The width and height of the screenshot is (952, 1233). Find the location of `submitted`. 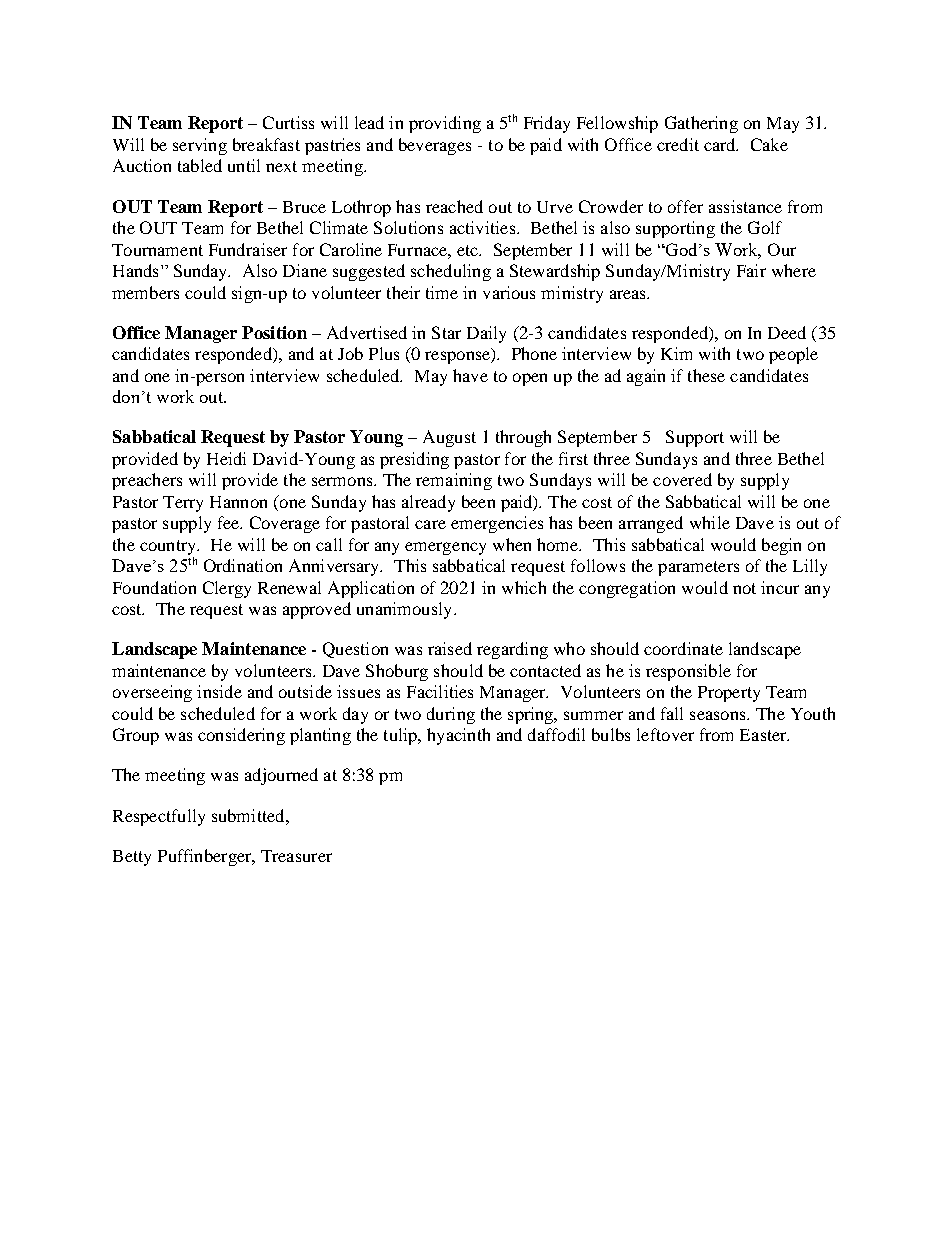

submitted is located at coordinates (249, 815).
